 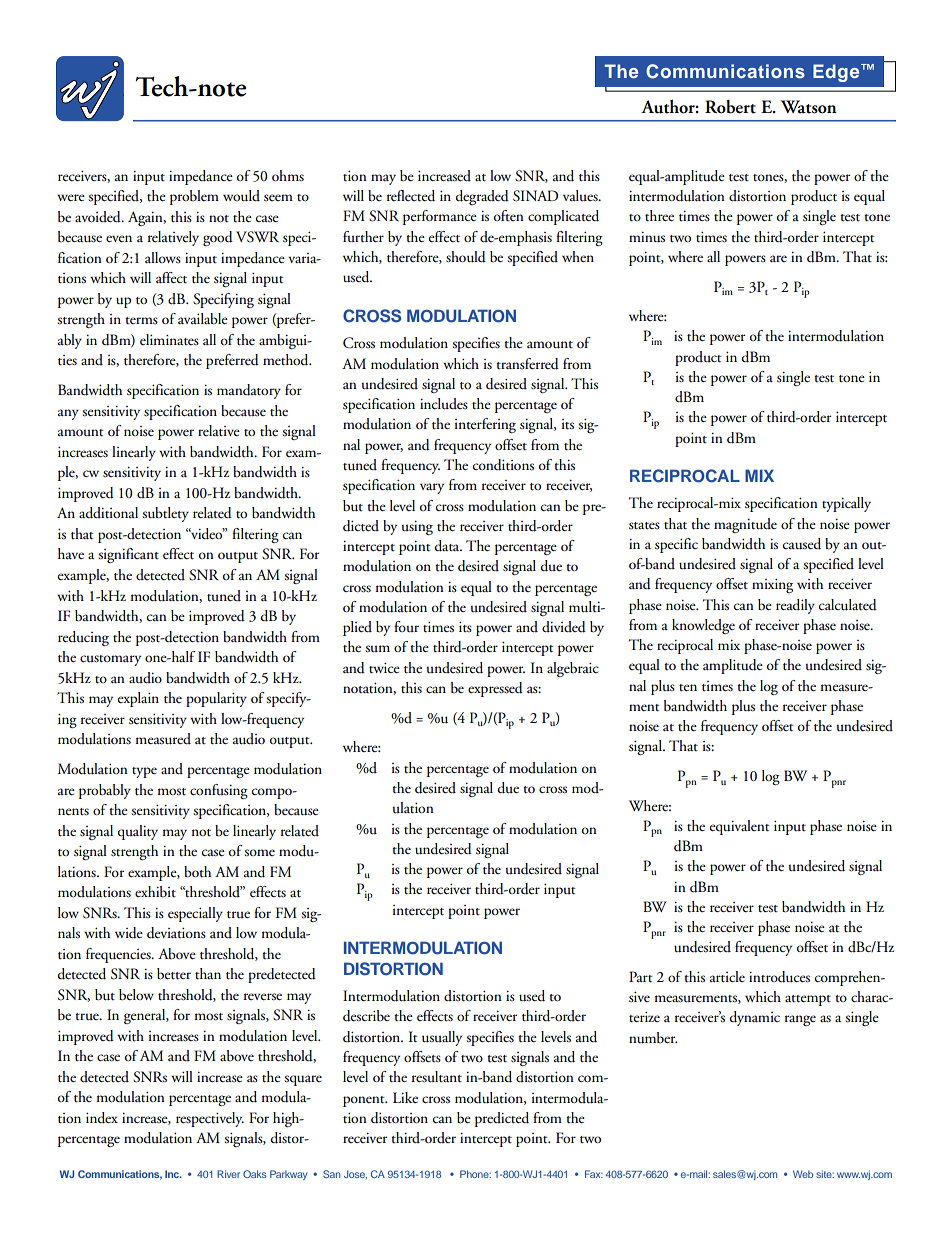 What do you see at coordinates (482, 197) in the screenshot?
I see `degraded` at bounding box center [482, 197].
